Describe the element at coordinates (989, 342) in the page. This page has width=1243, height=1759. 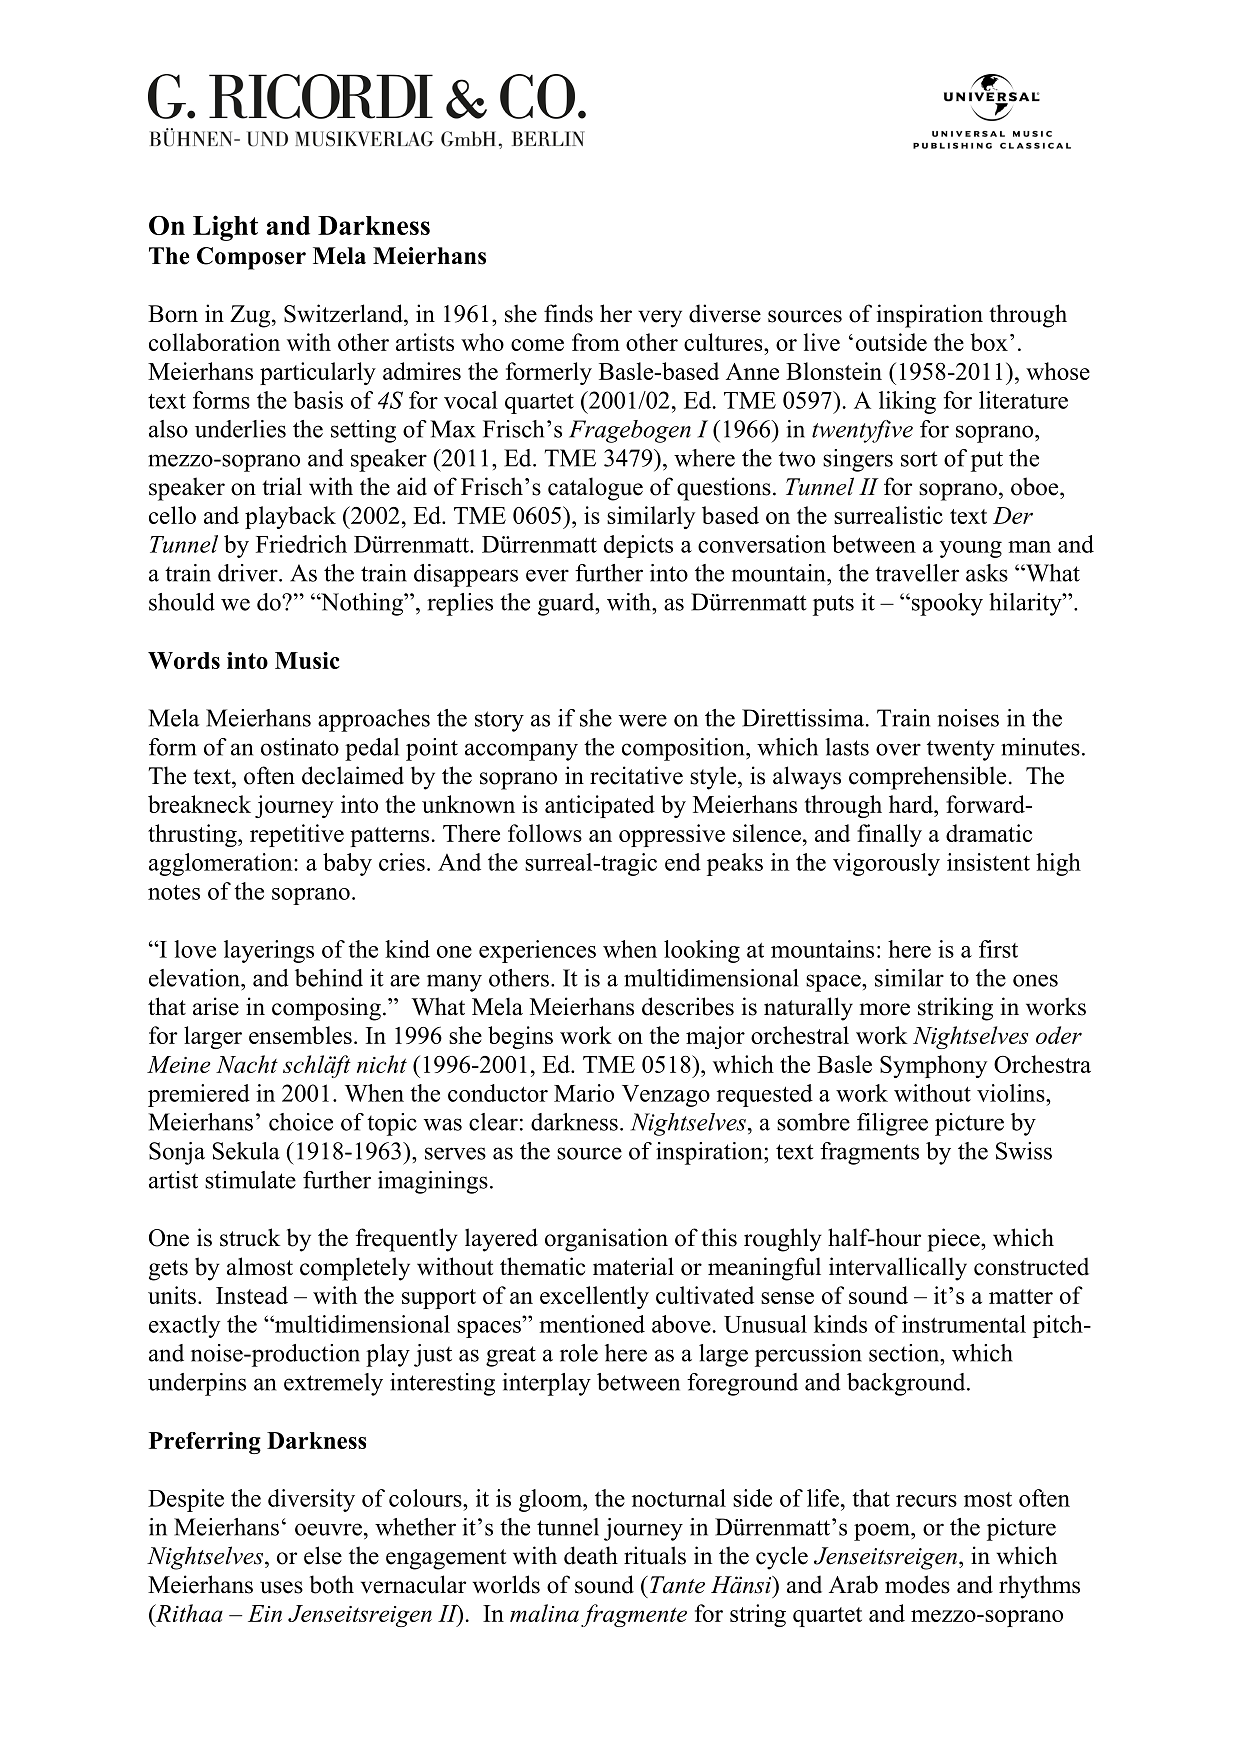
I see `box` at that location.
